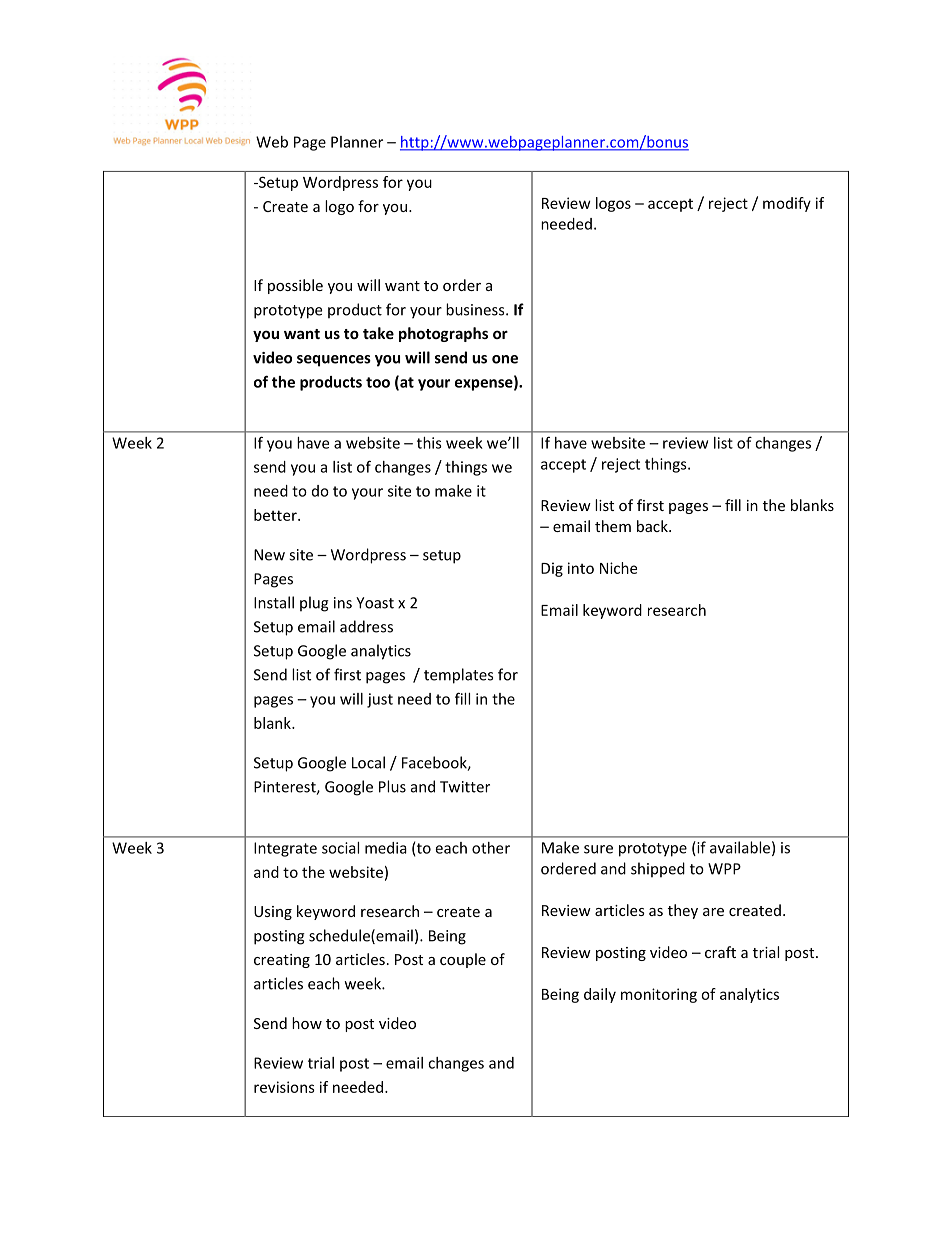 This screenshot has height=1233, width=952. What do you see at coordinates (787, 204) in the screenshot?
I see `modify` at bounding box center [787, 204].
